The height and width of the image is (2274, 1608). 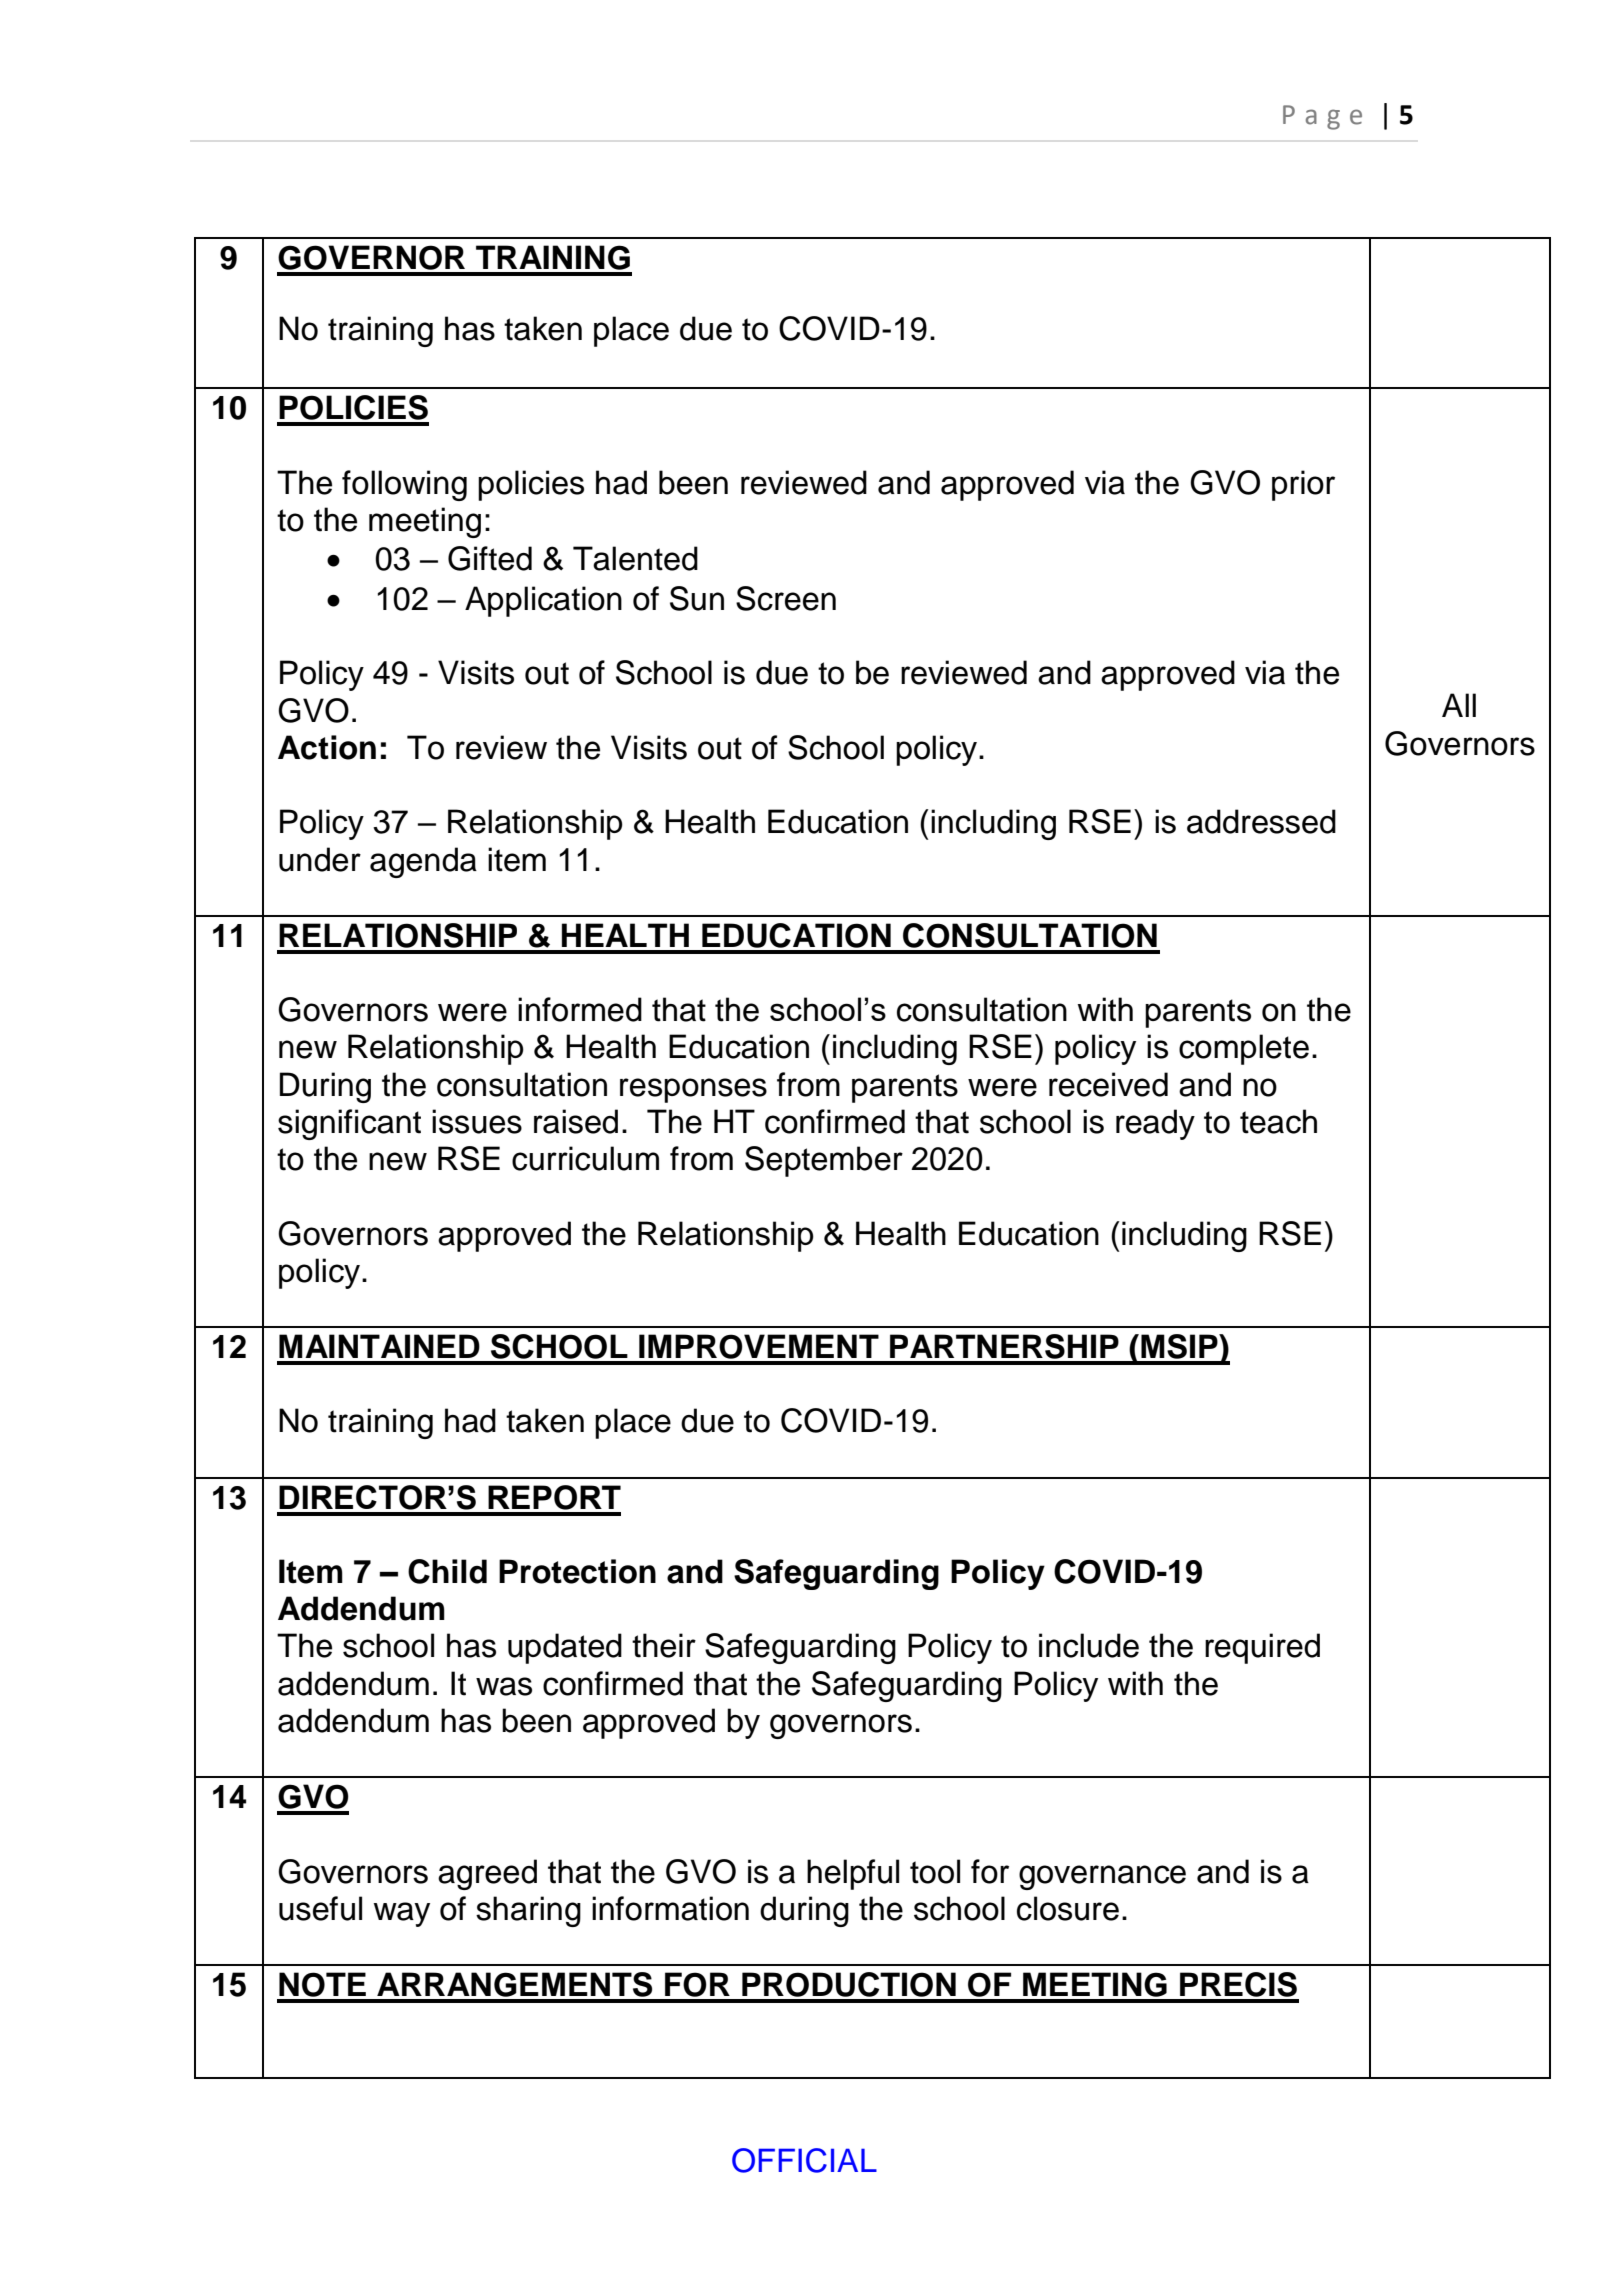 I want to click on issues, so click(x=477, y=1121).
